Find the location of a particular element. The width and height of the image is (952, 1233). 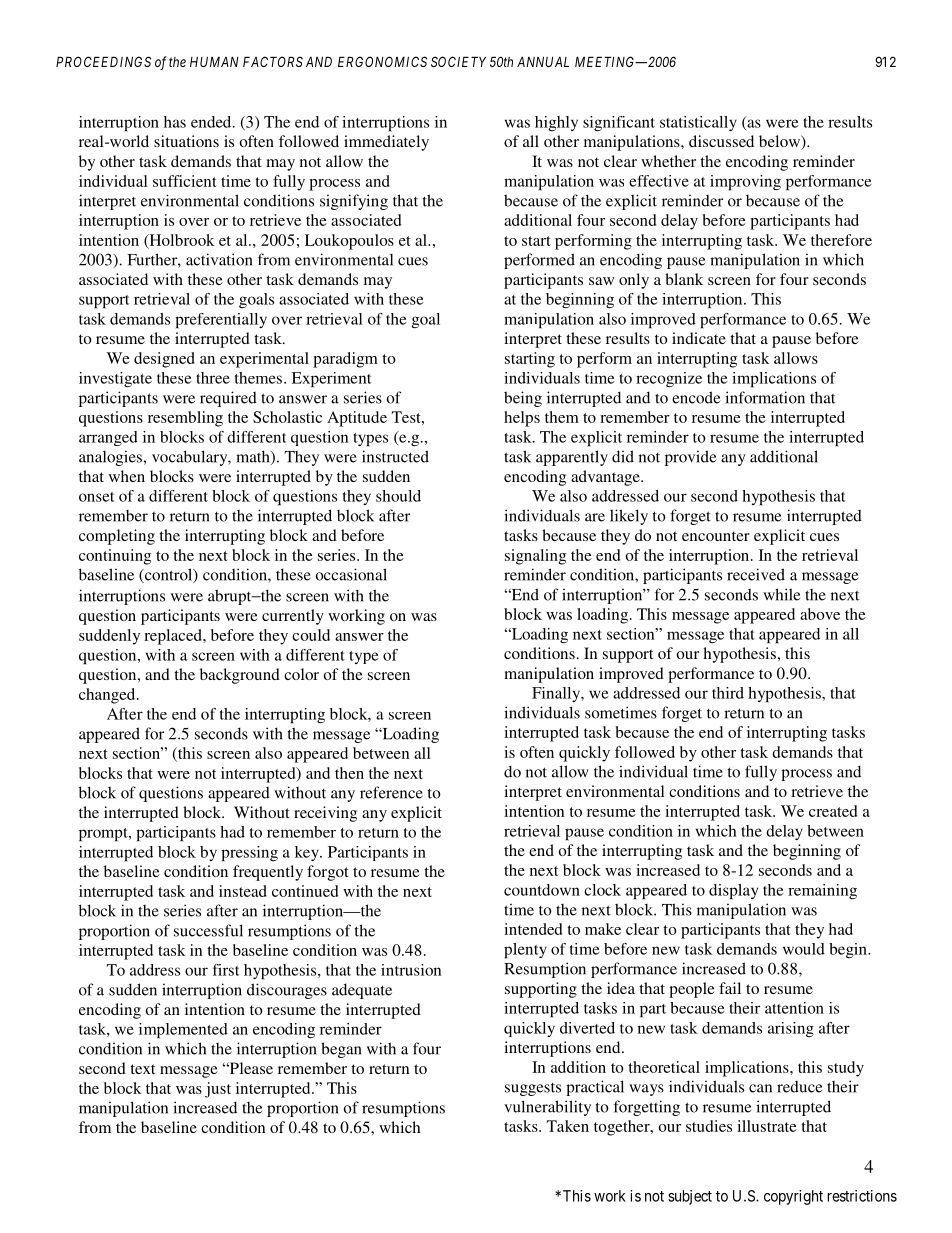

designed is located at coordinates (164, 360).
